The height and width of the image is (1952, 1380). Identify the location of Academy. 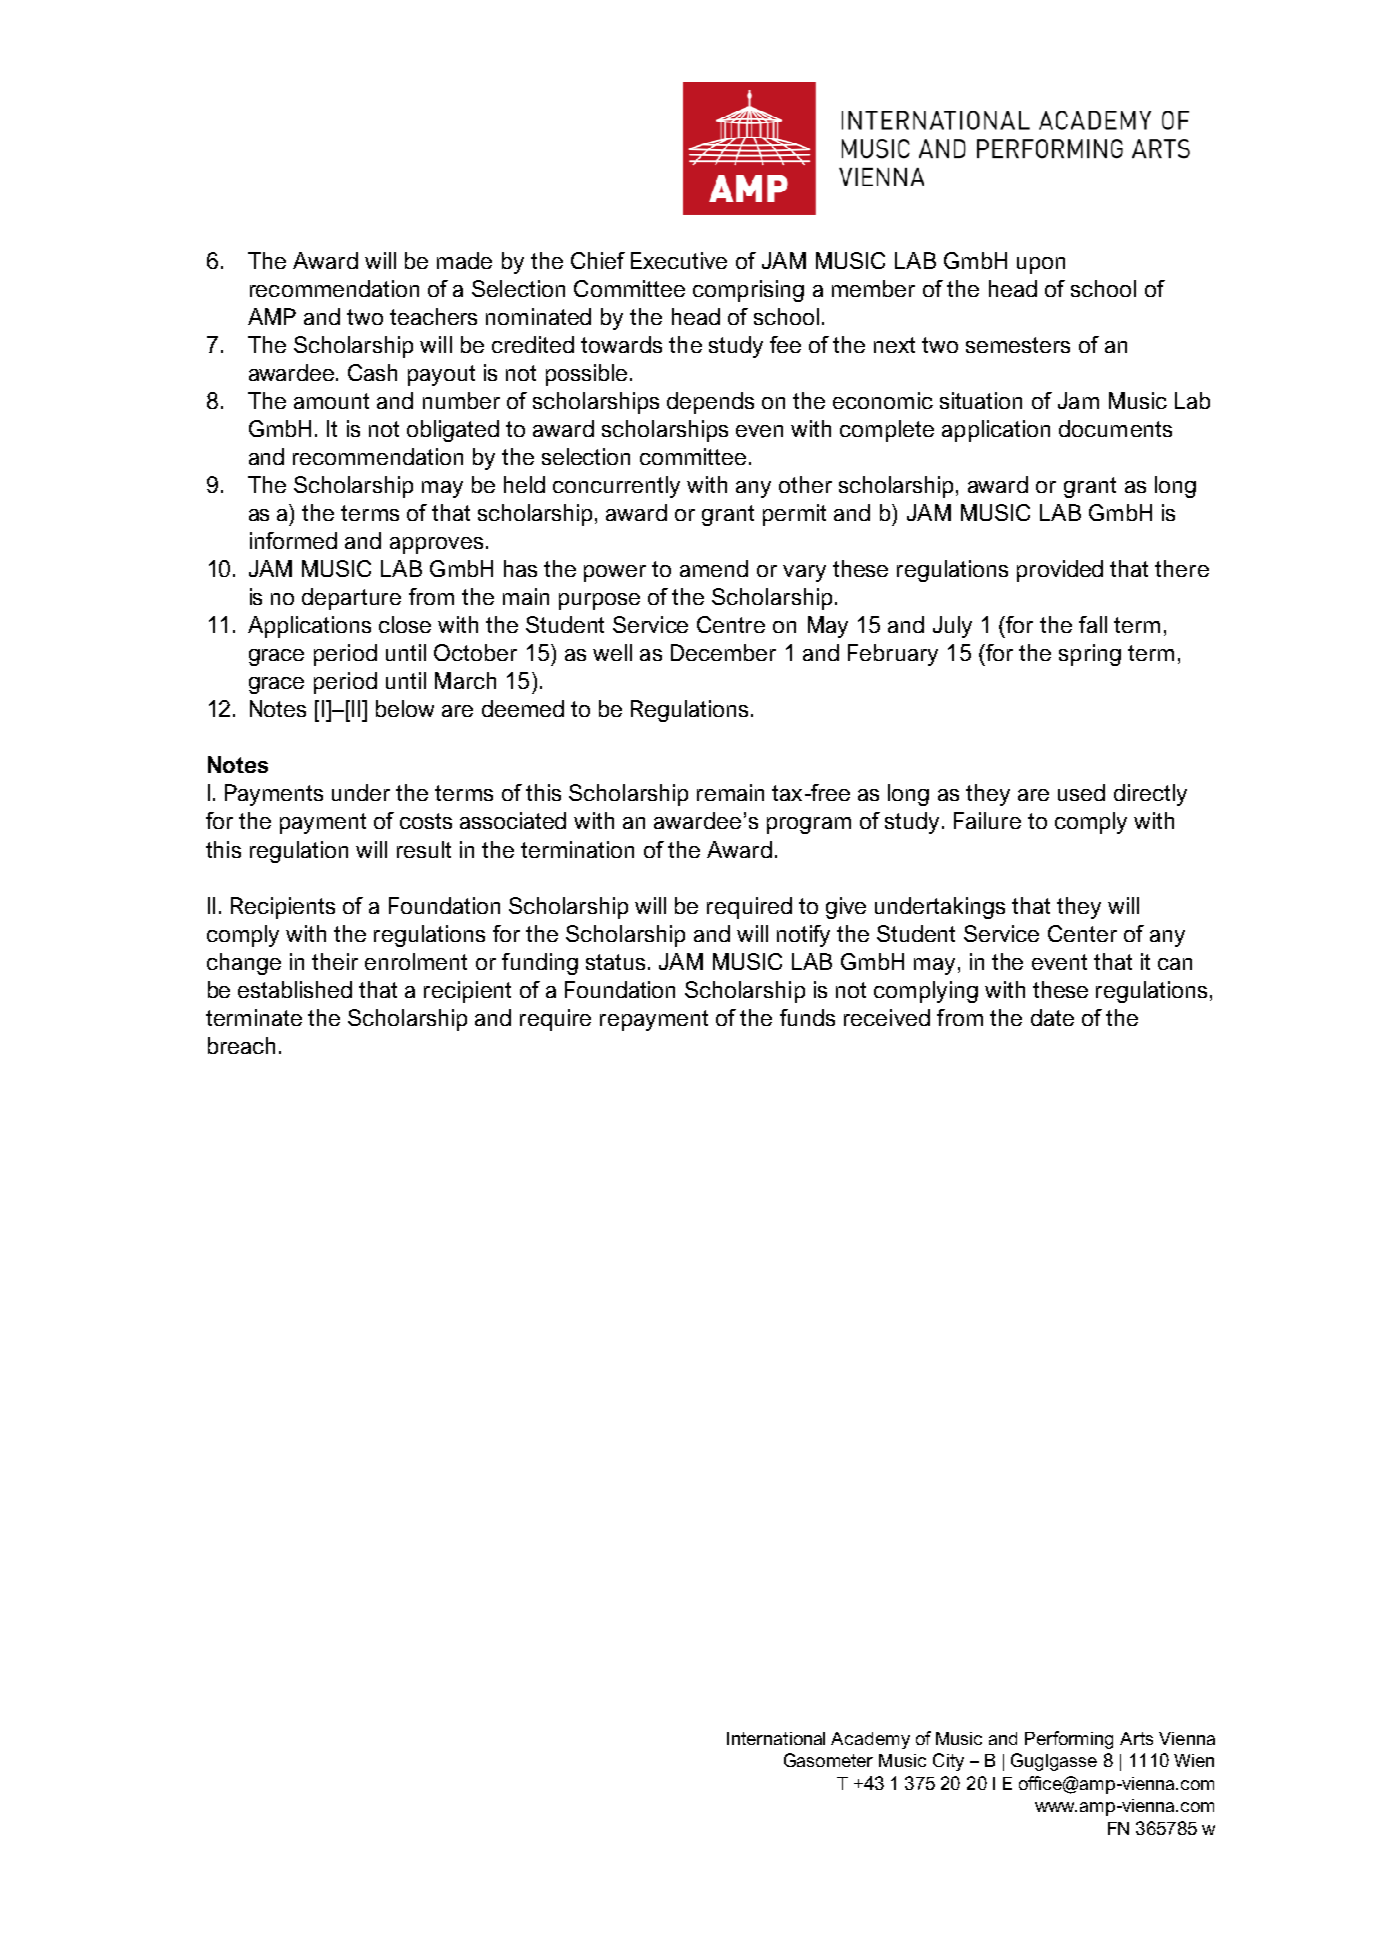
(870, 1740).
